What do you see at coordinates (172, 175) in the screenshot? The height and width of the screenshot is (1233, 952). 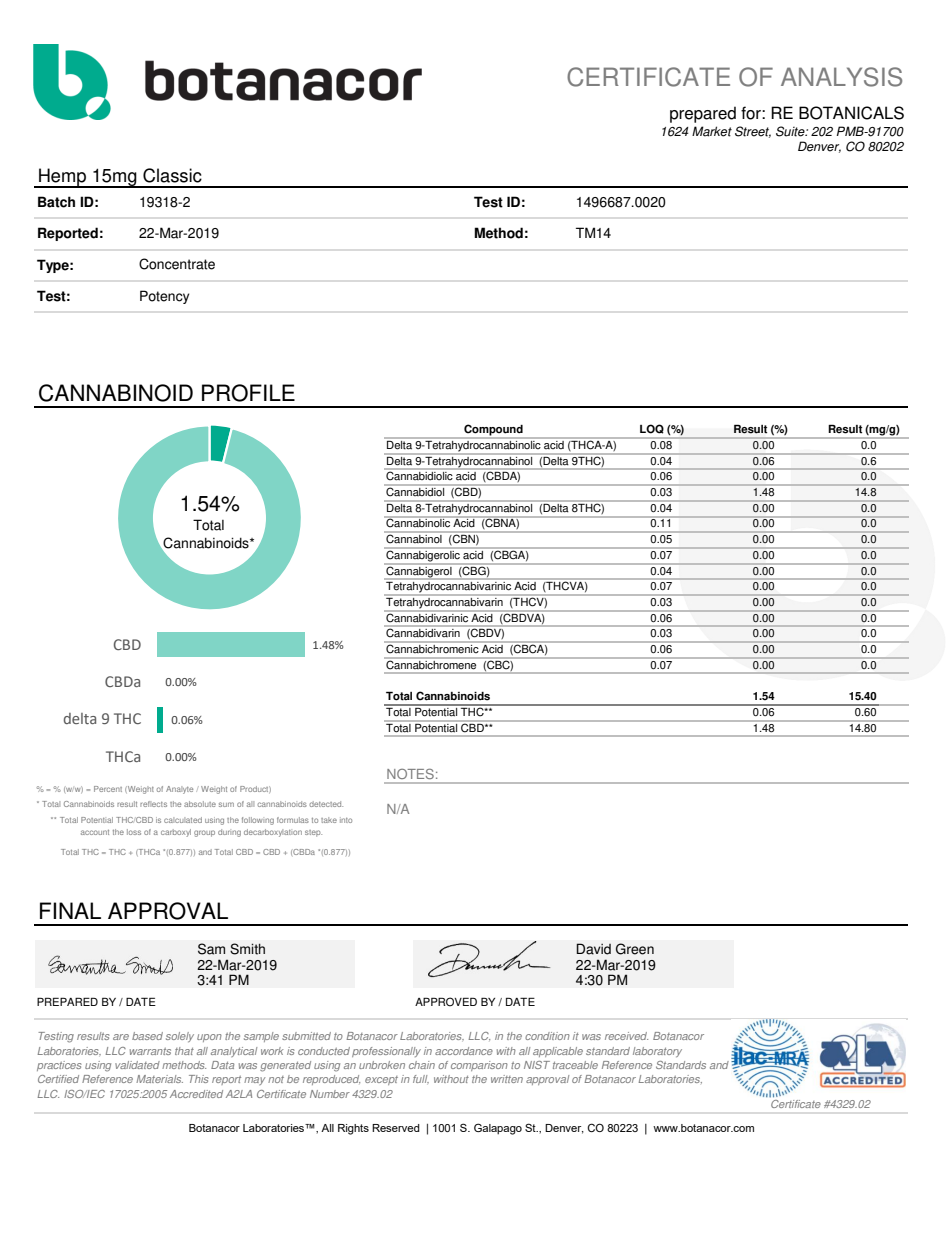 I see `Classic` at bounding box center [172, 175].
